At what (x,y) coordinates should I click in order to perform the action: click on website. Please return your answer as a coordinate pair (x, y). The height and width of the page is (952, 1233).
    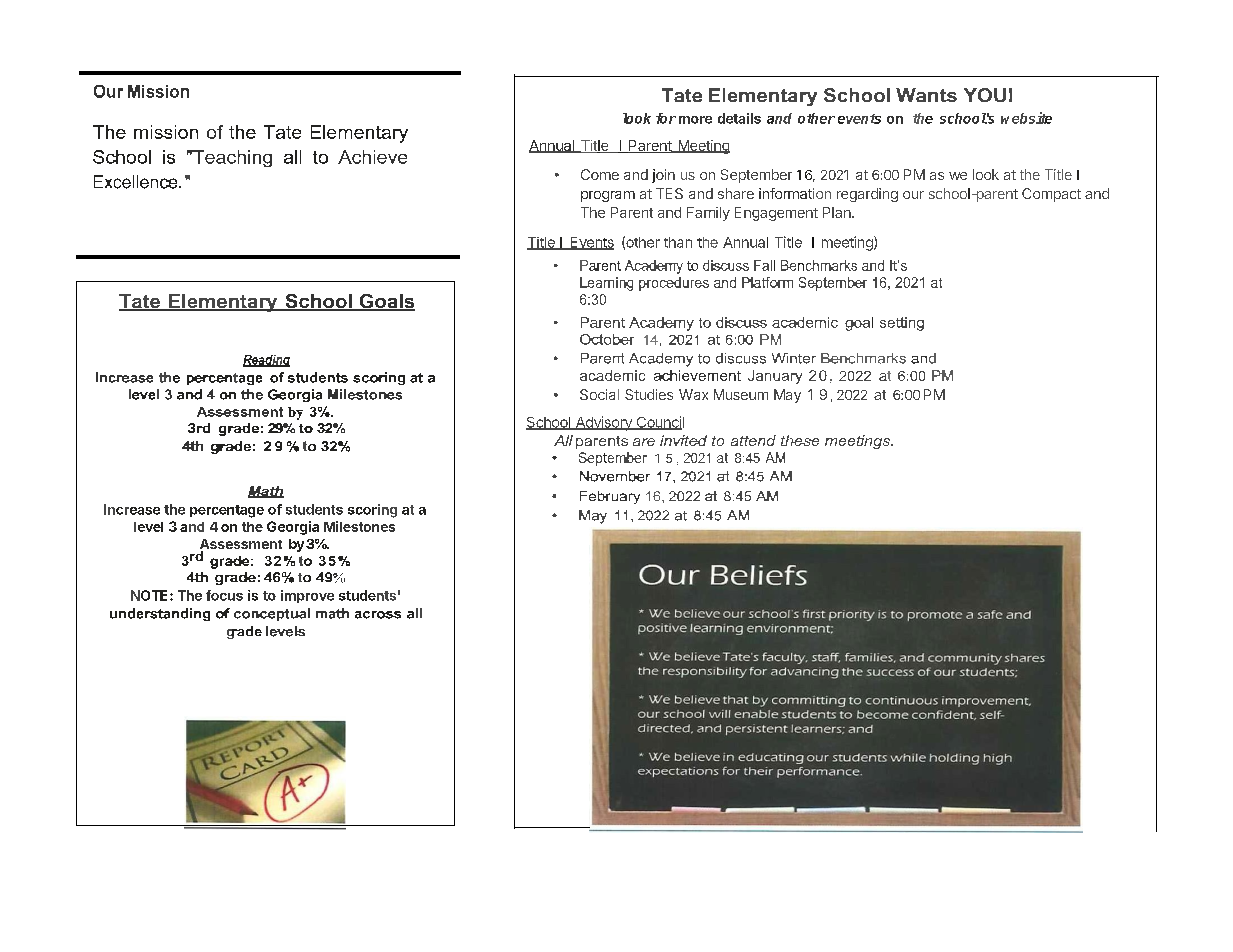
    Looking at the image, I should click on (1026, 118).
